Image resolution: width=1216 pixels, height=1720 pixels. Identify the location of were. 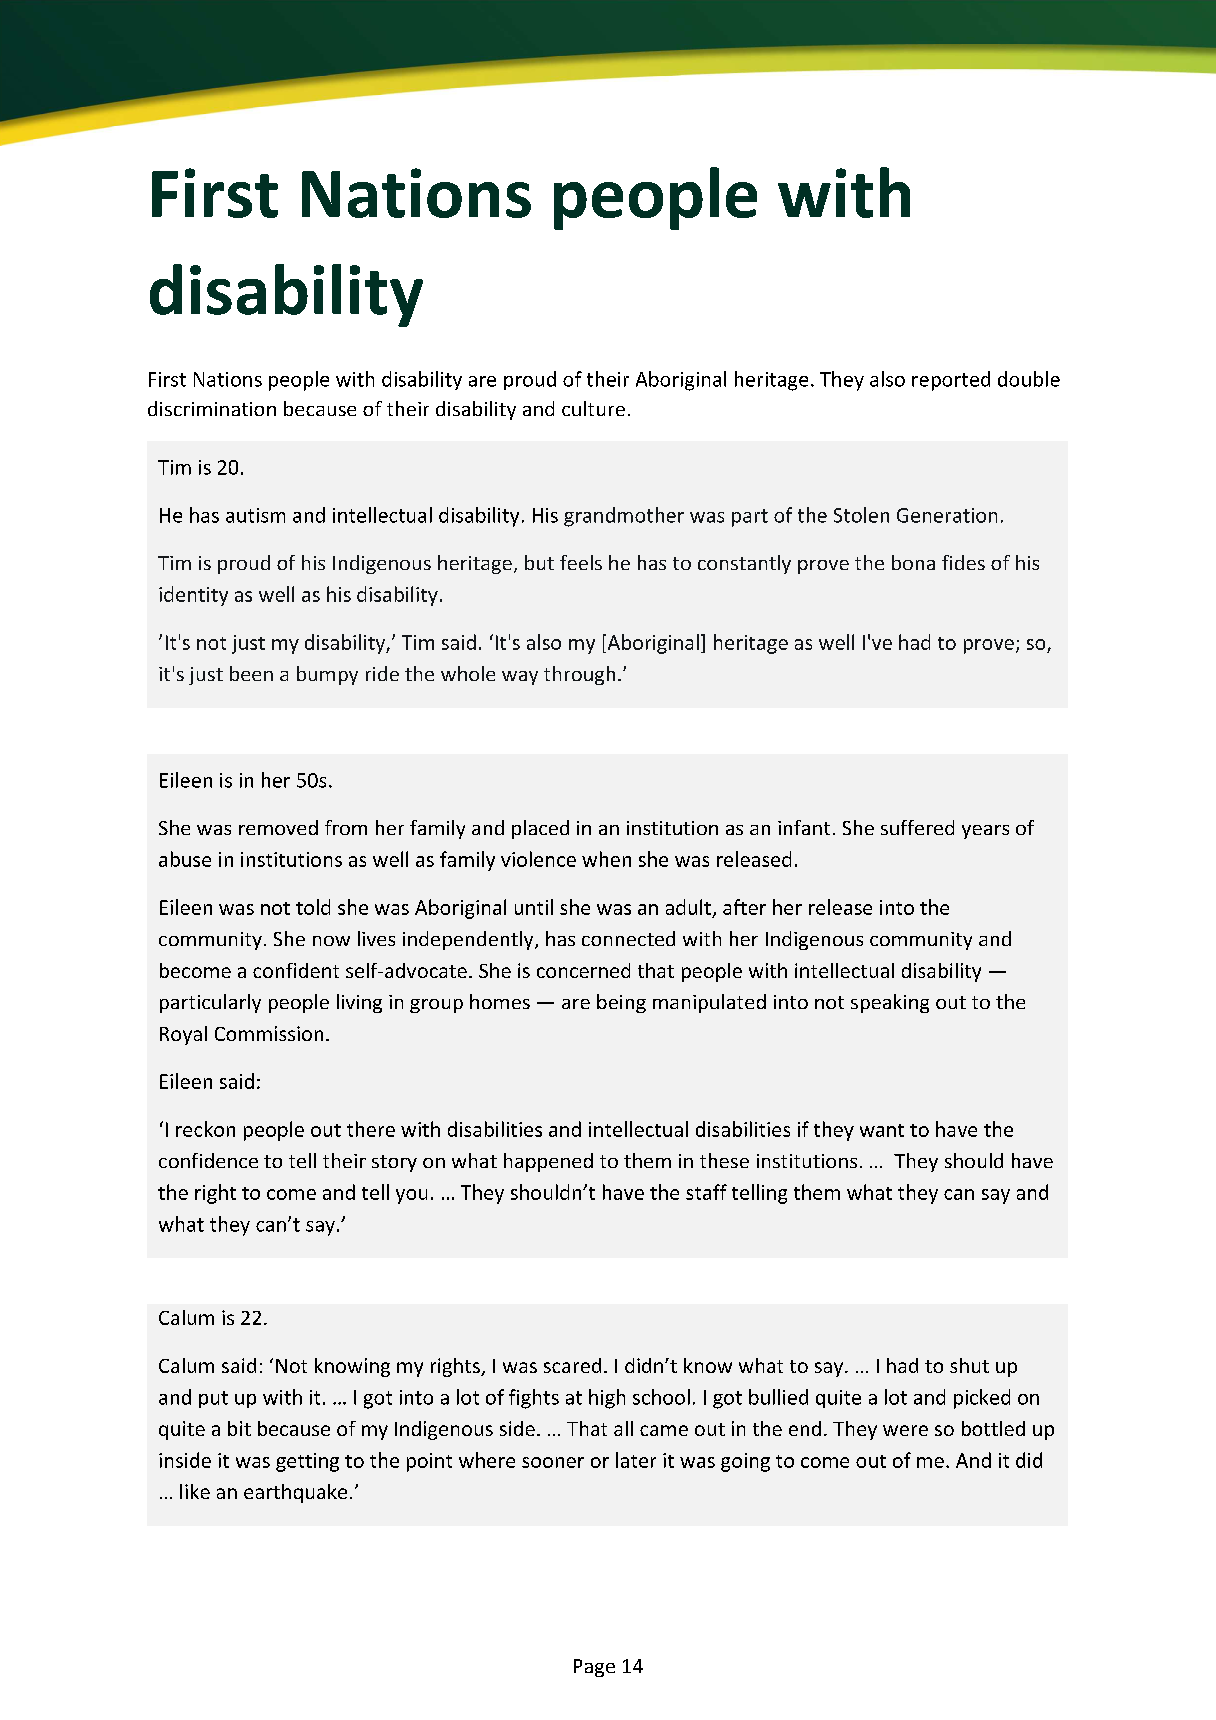
(905, 1430).
